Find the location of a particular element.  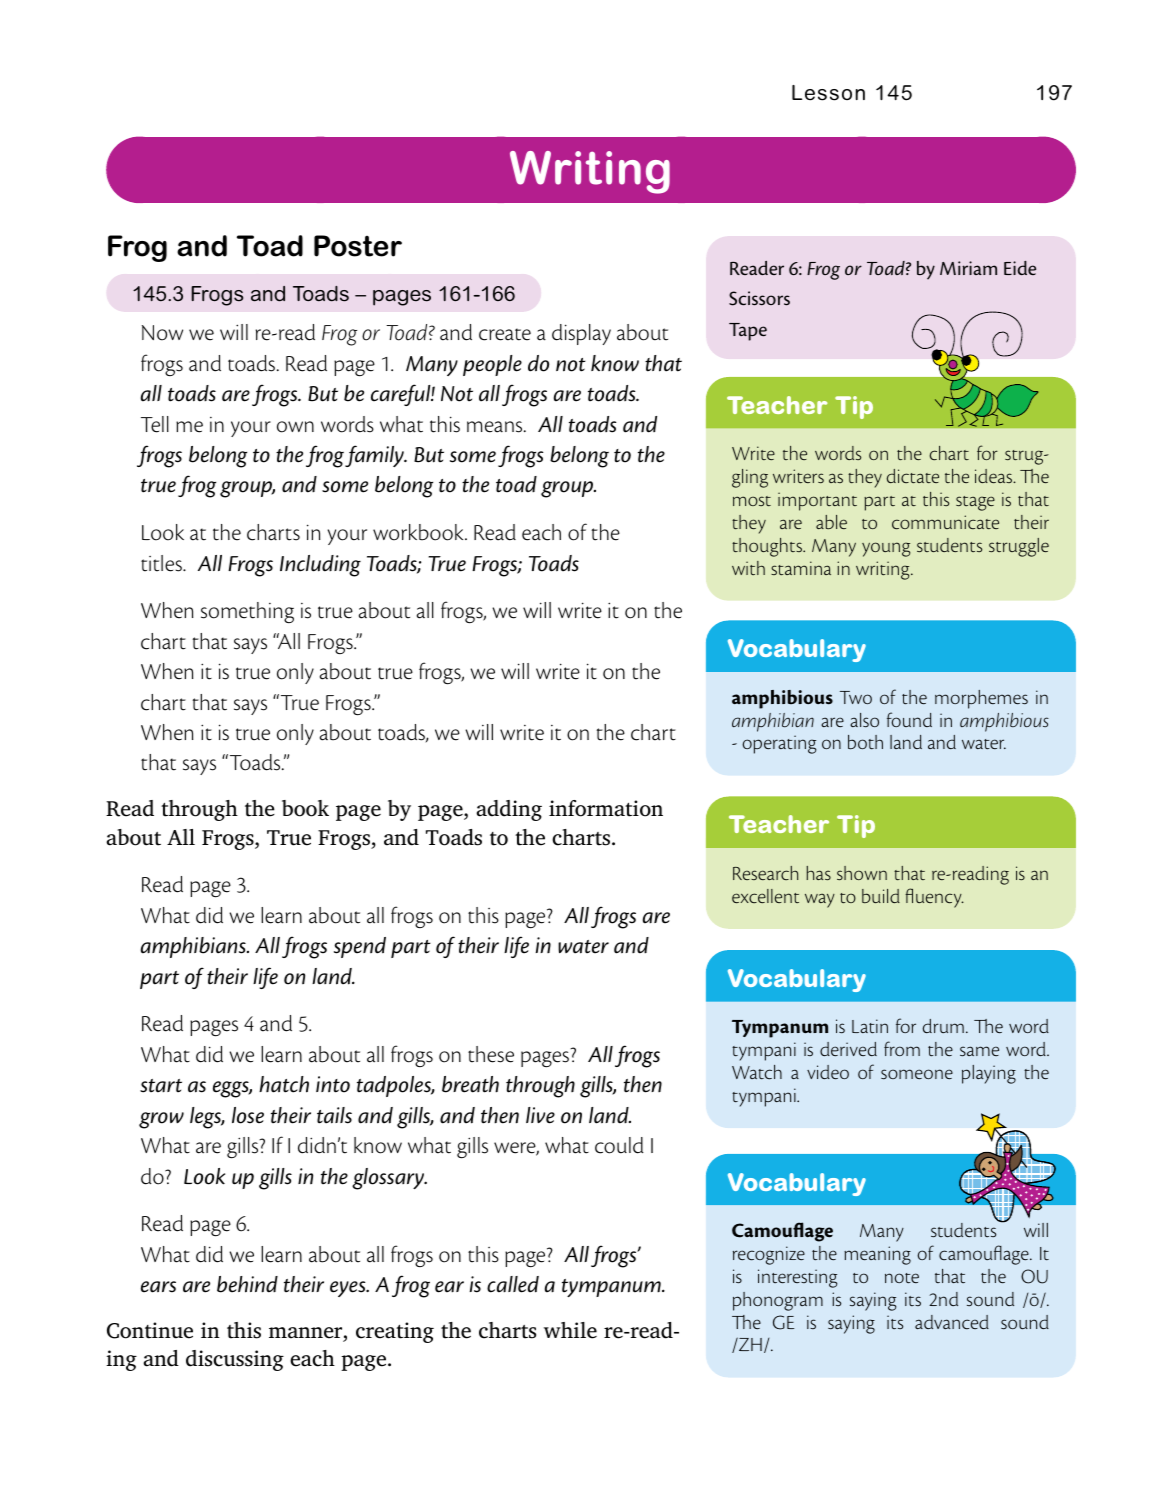

Miriam is located at coordinates (968, 268).
